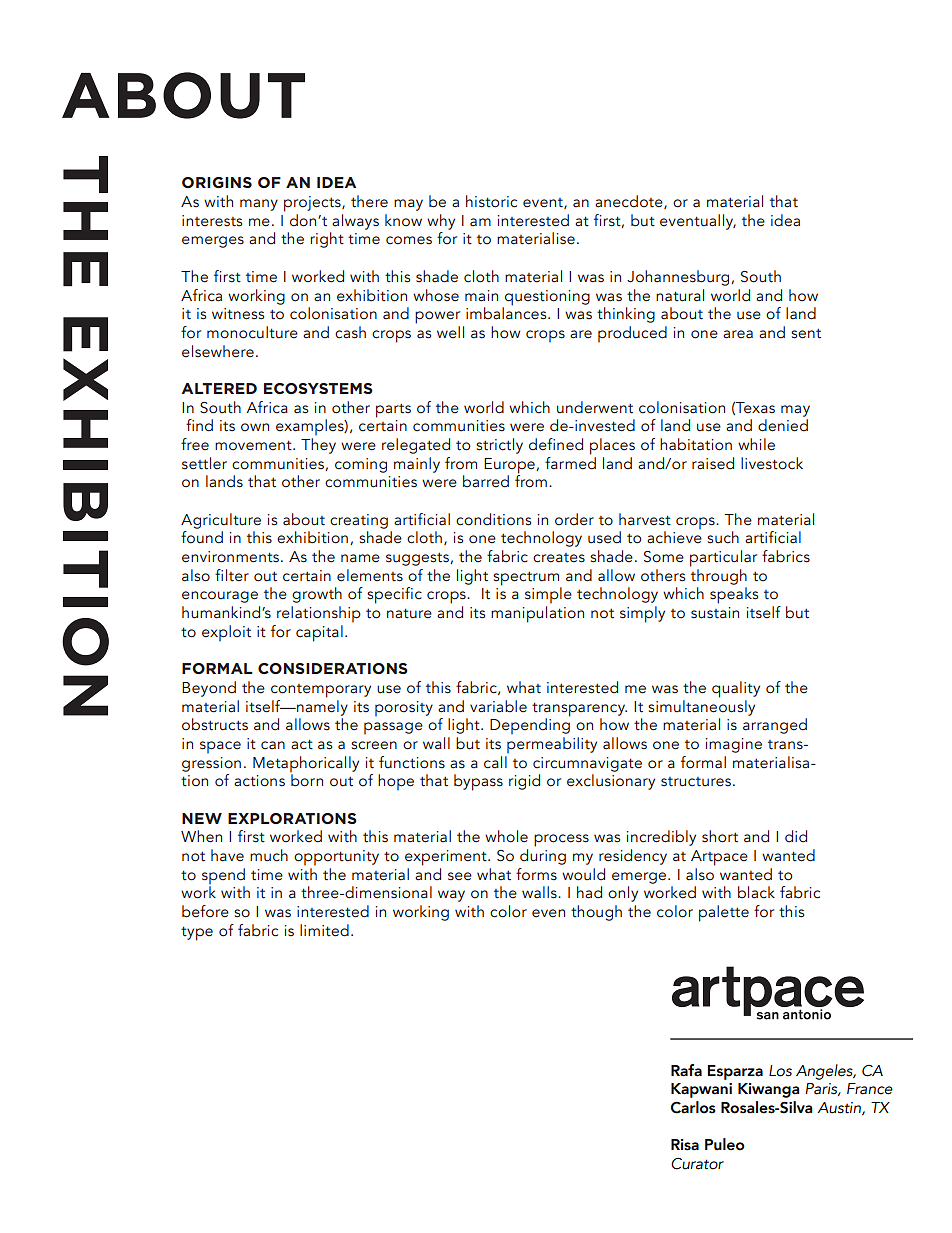 Image resolution: width=952 pixels, height=1233 pixels. Describe the element at coordinates (498, 706) in the document. I see `variable` at that location.
